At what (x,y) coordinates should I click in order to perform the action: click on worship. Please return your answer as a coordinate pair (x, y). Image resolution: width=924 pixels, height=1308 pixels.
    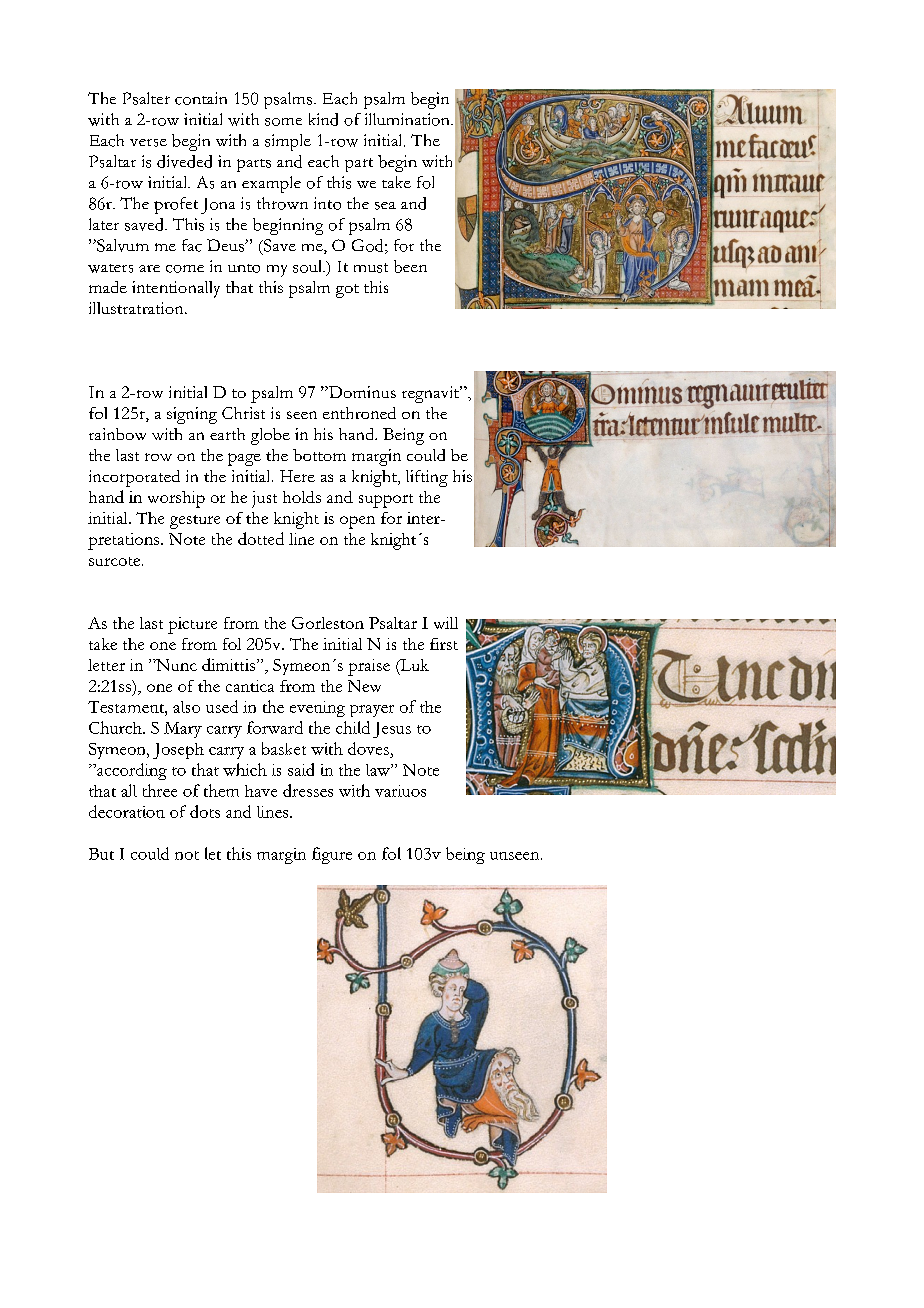
    Looking at the image, I should click on (176, 499).
